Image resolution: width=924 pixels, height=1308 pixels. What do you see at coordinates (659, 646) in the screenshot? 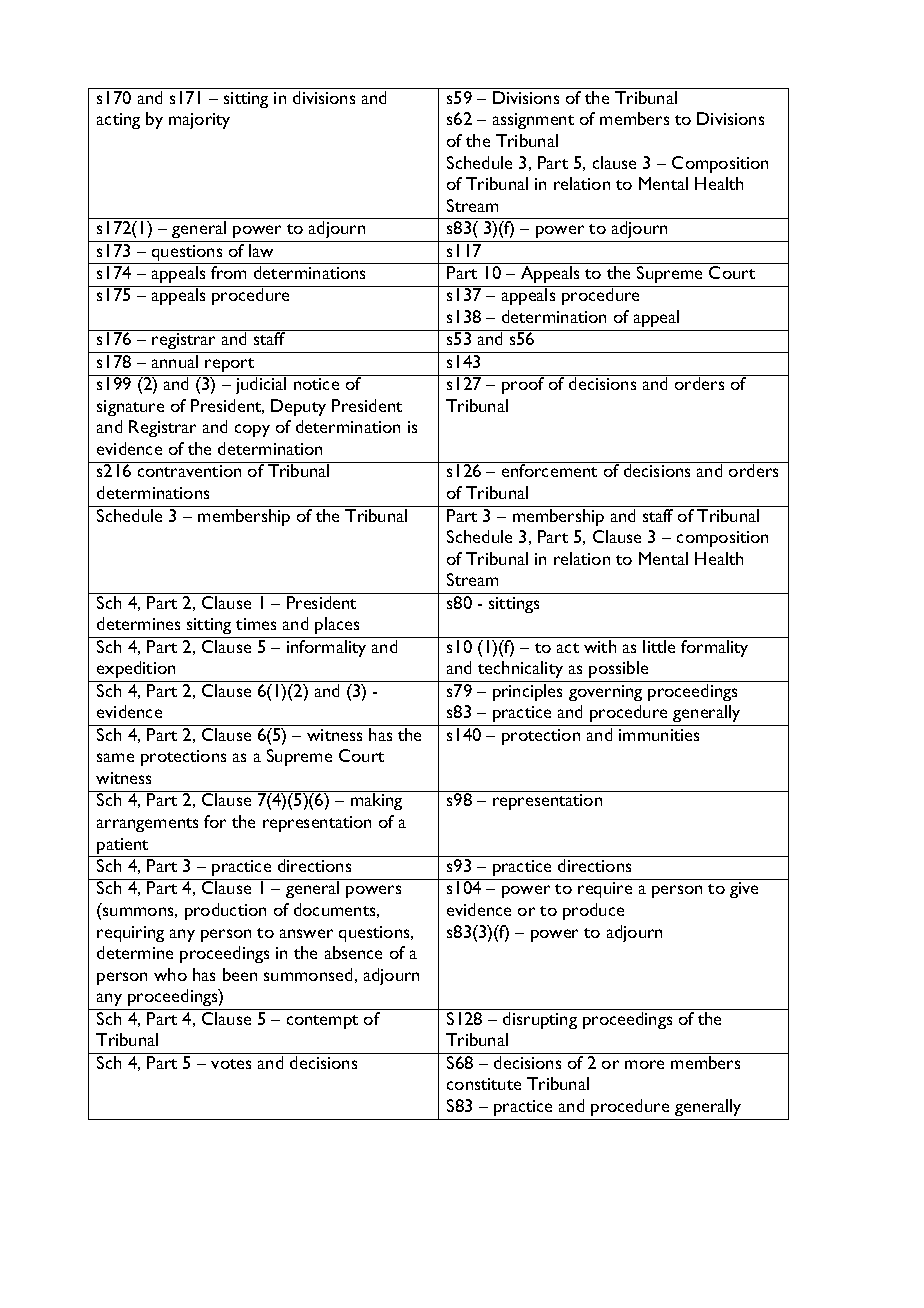
I see `little` at bounding box center [659, 646].
